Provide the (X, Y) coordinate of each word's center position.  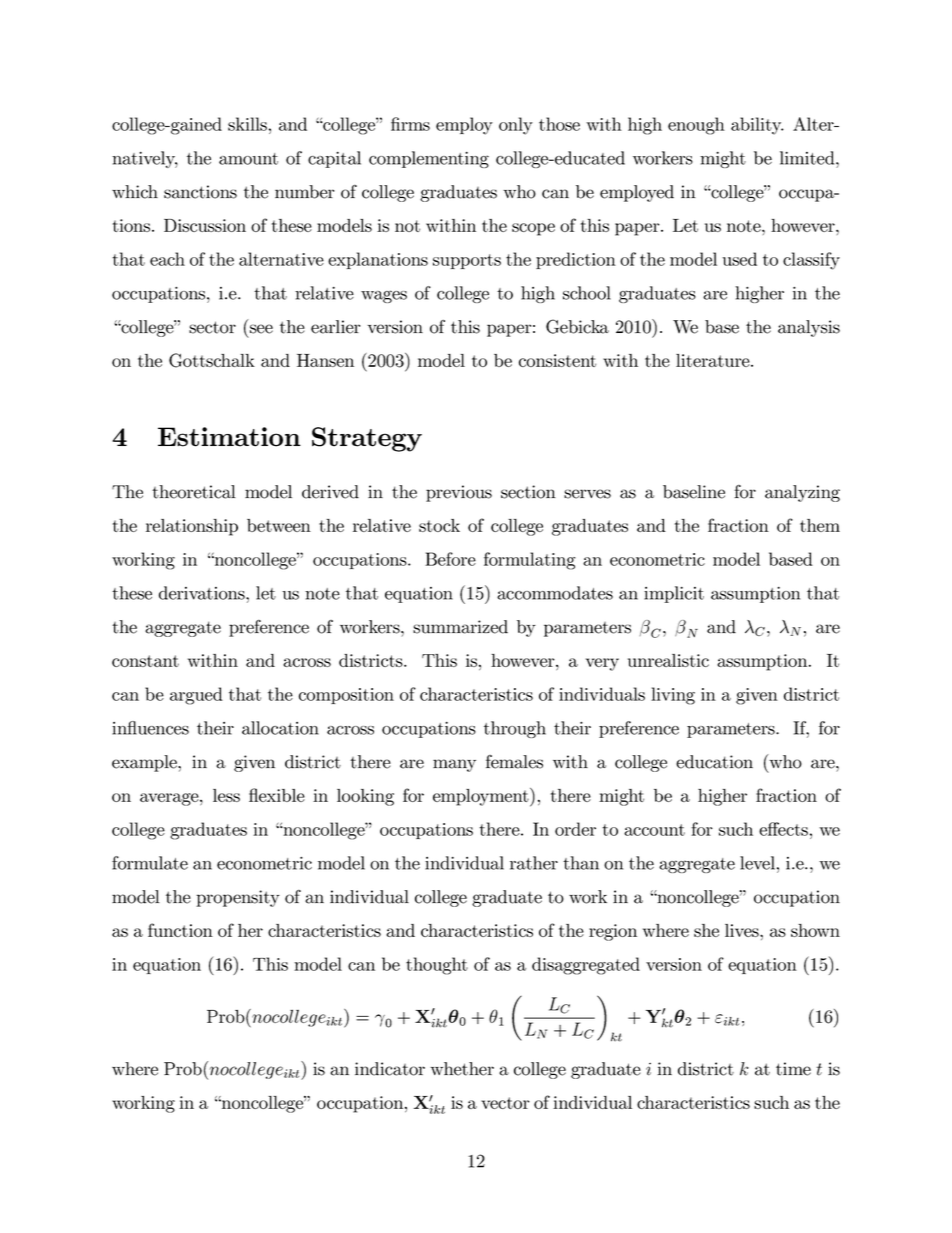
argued (196, 696)
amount (248, 159)
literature (714, 360)
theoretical (194, 492)
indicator (390, 1069)
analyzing (802, 493)
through (515, 729)
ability (757, 126)
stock (439, 525)
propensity (238, 898)
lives (743, 930)
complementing (429, 159)
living (673, 696)
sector (212, 327)
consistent (557, 360)
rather (534, 863)
